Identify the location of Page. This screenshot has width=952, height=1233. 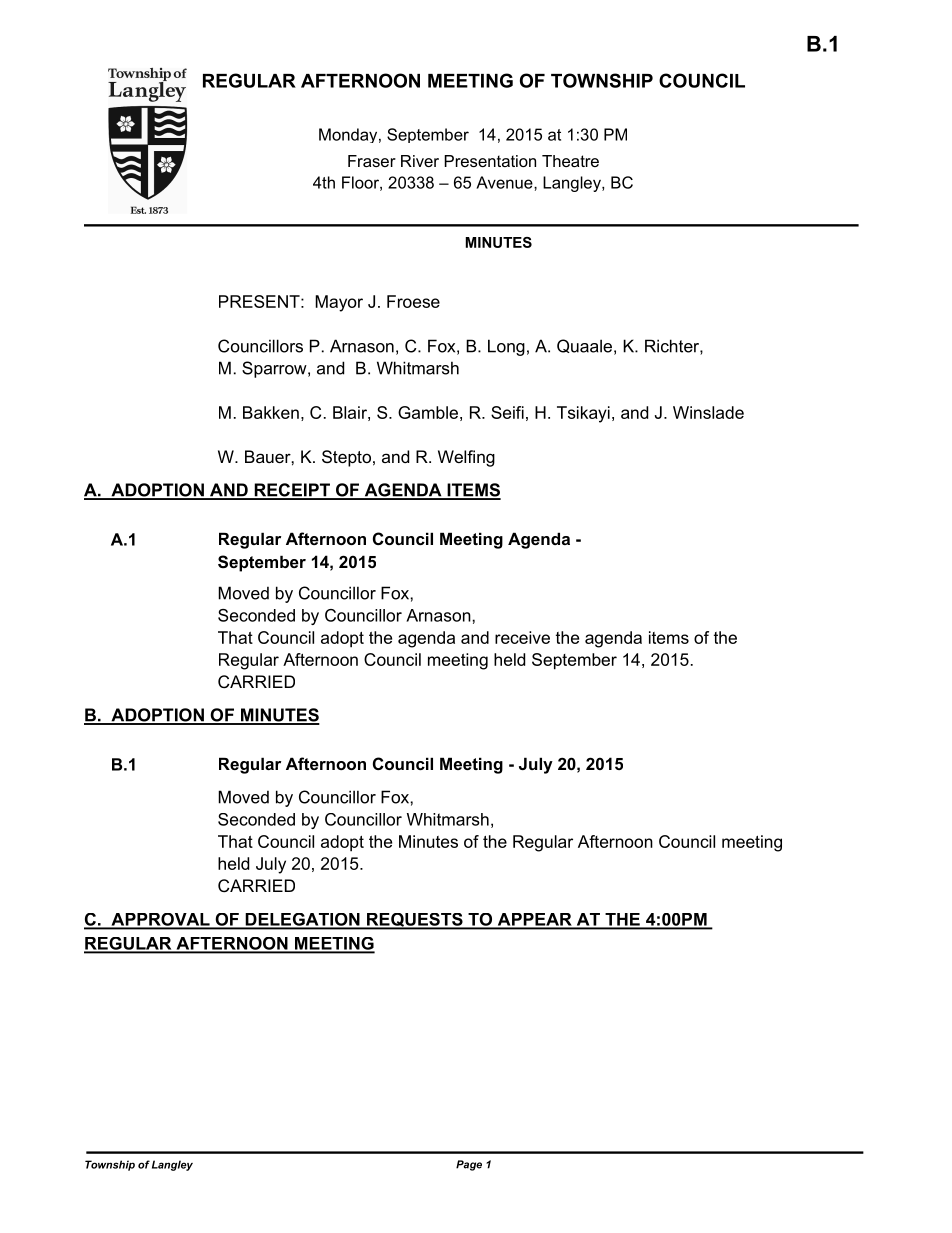
(469, 1165).
